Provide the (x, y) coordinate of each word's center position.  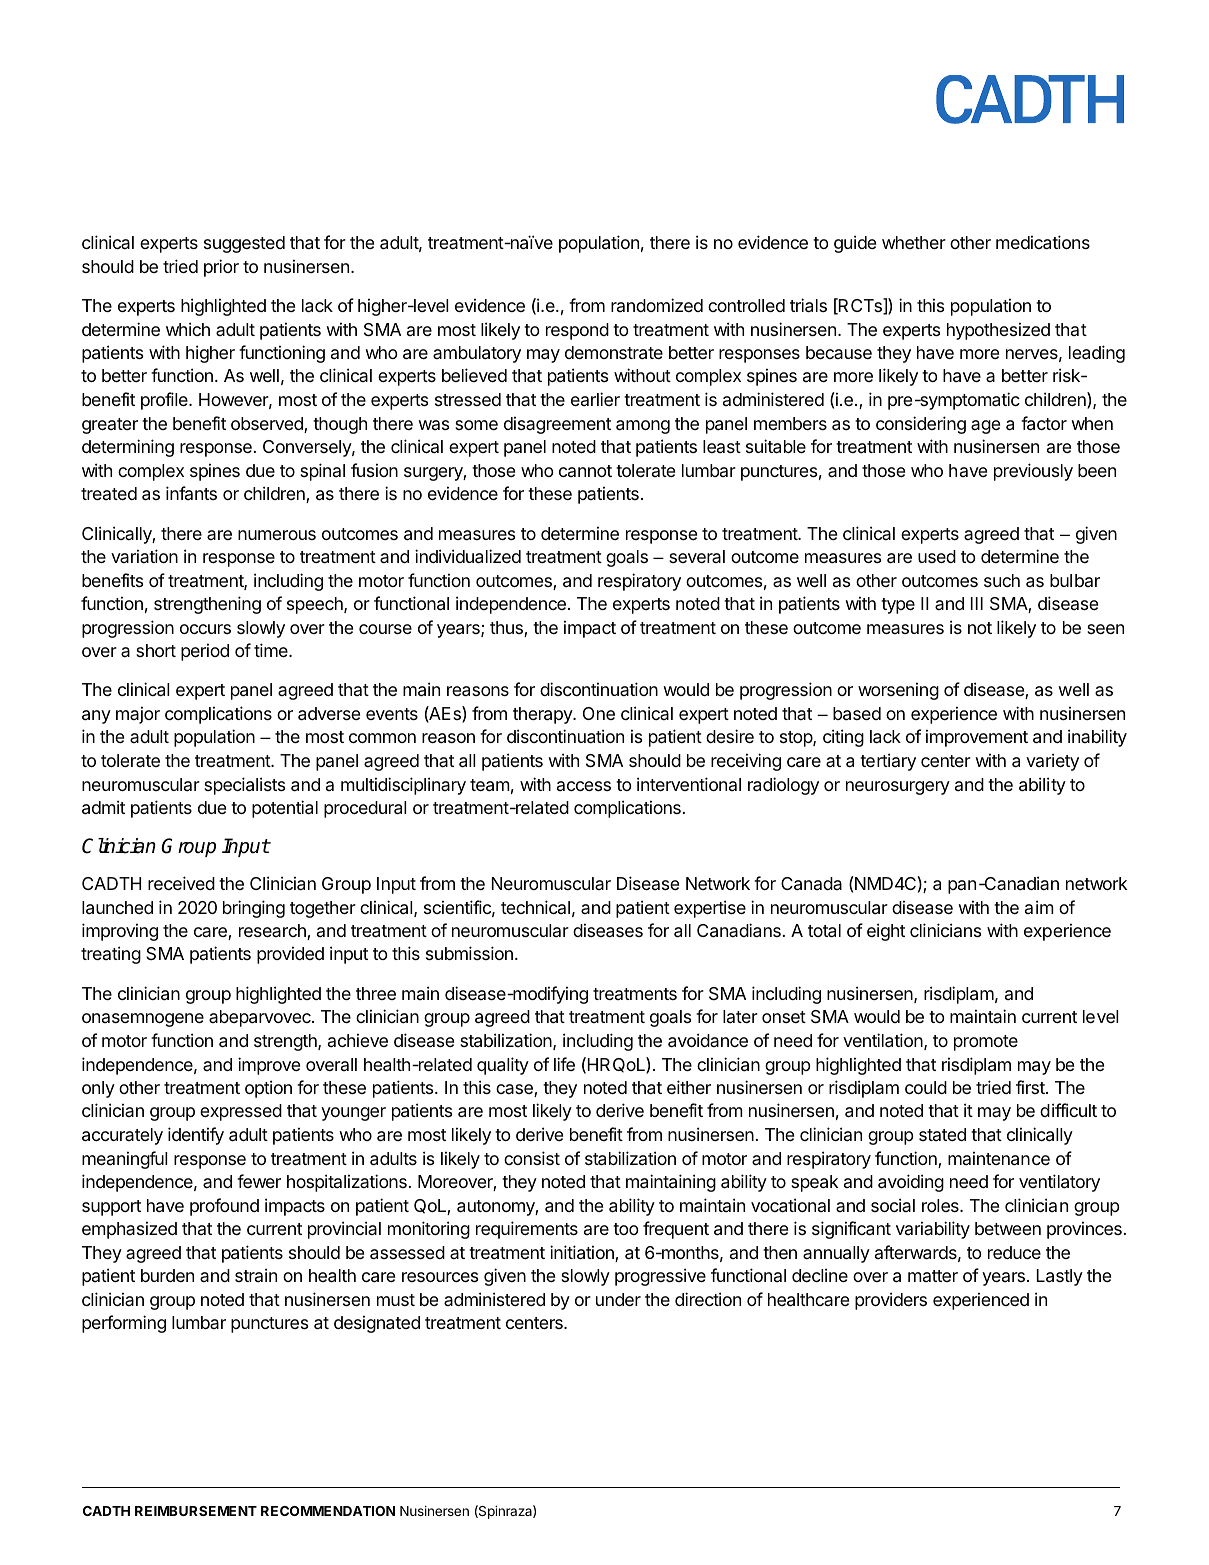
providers (891, 1301)
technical (535, 907)
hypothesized (998, 331)
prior (221, 268)
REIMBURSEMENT (196, 1511)
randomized (657, 305)
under (618, 1299)
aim (1039, 907)
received (181, 883)
